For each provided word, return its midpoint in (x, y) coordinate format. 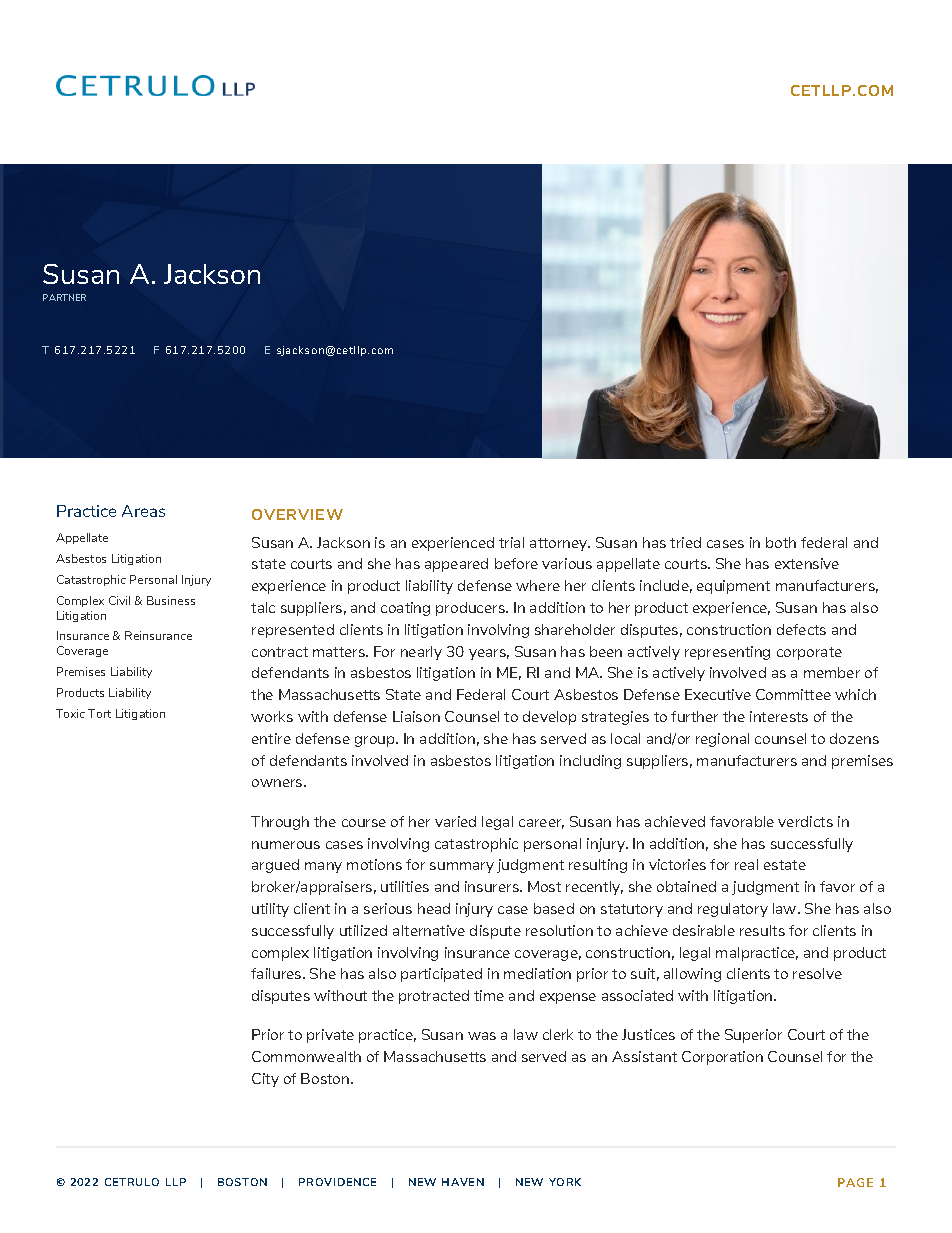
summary (462, 867)
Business (171, 600)
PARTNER (64, 297)
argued (275, 866)
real (746, 864)
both (781, 542)
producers (471, 609)
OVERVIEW (297, 514)
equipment (733, 587)
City (265, 1080)
